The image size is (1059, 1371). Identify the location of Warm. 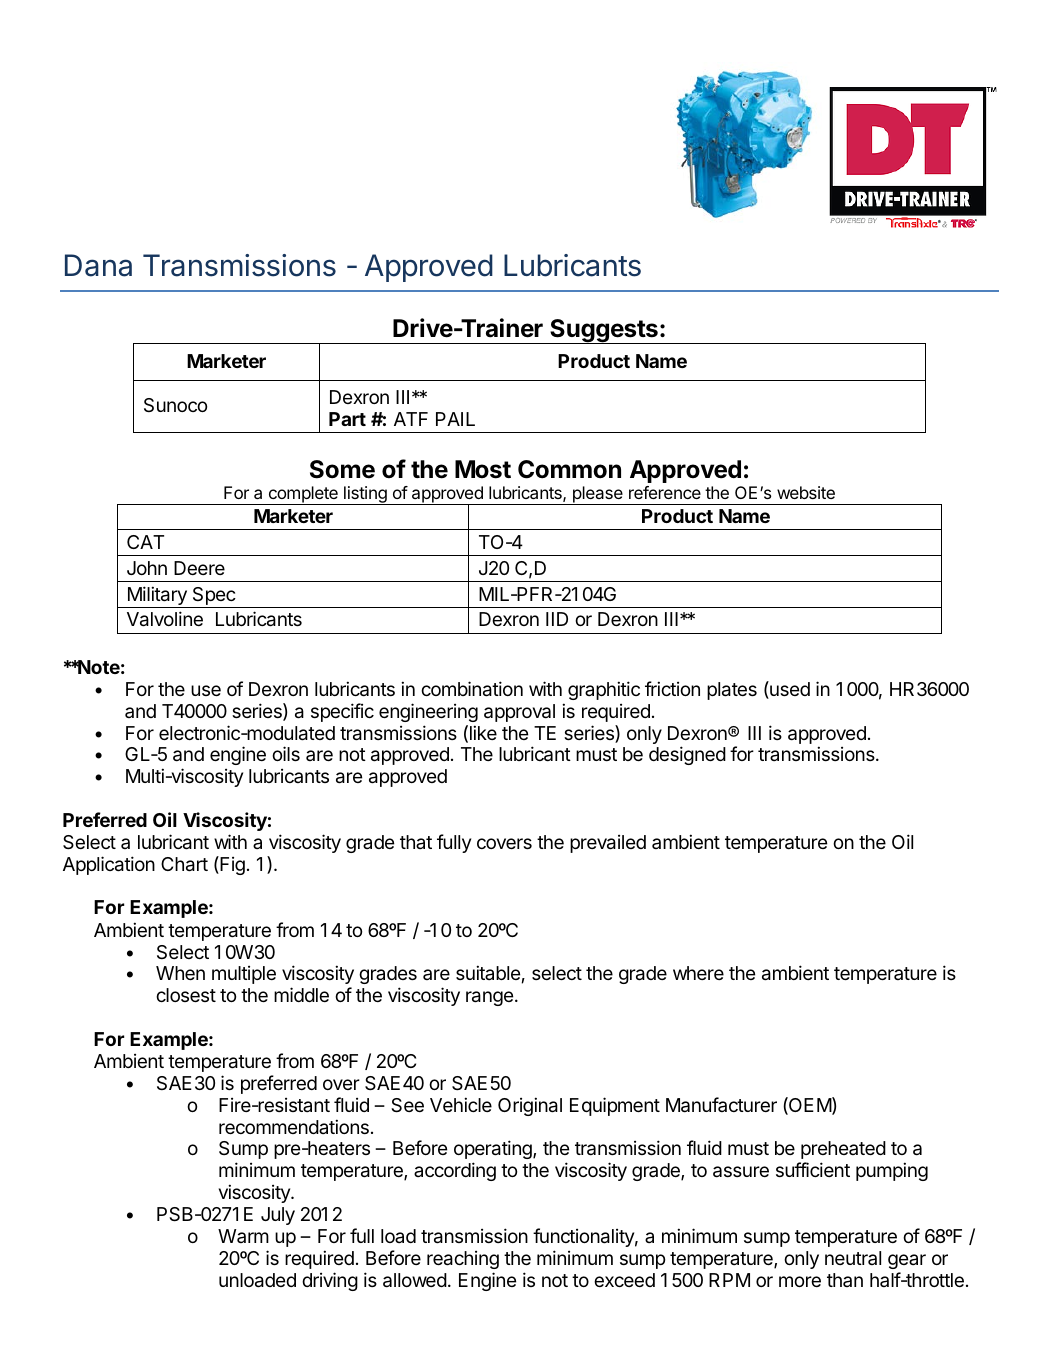
(243, 1236).
